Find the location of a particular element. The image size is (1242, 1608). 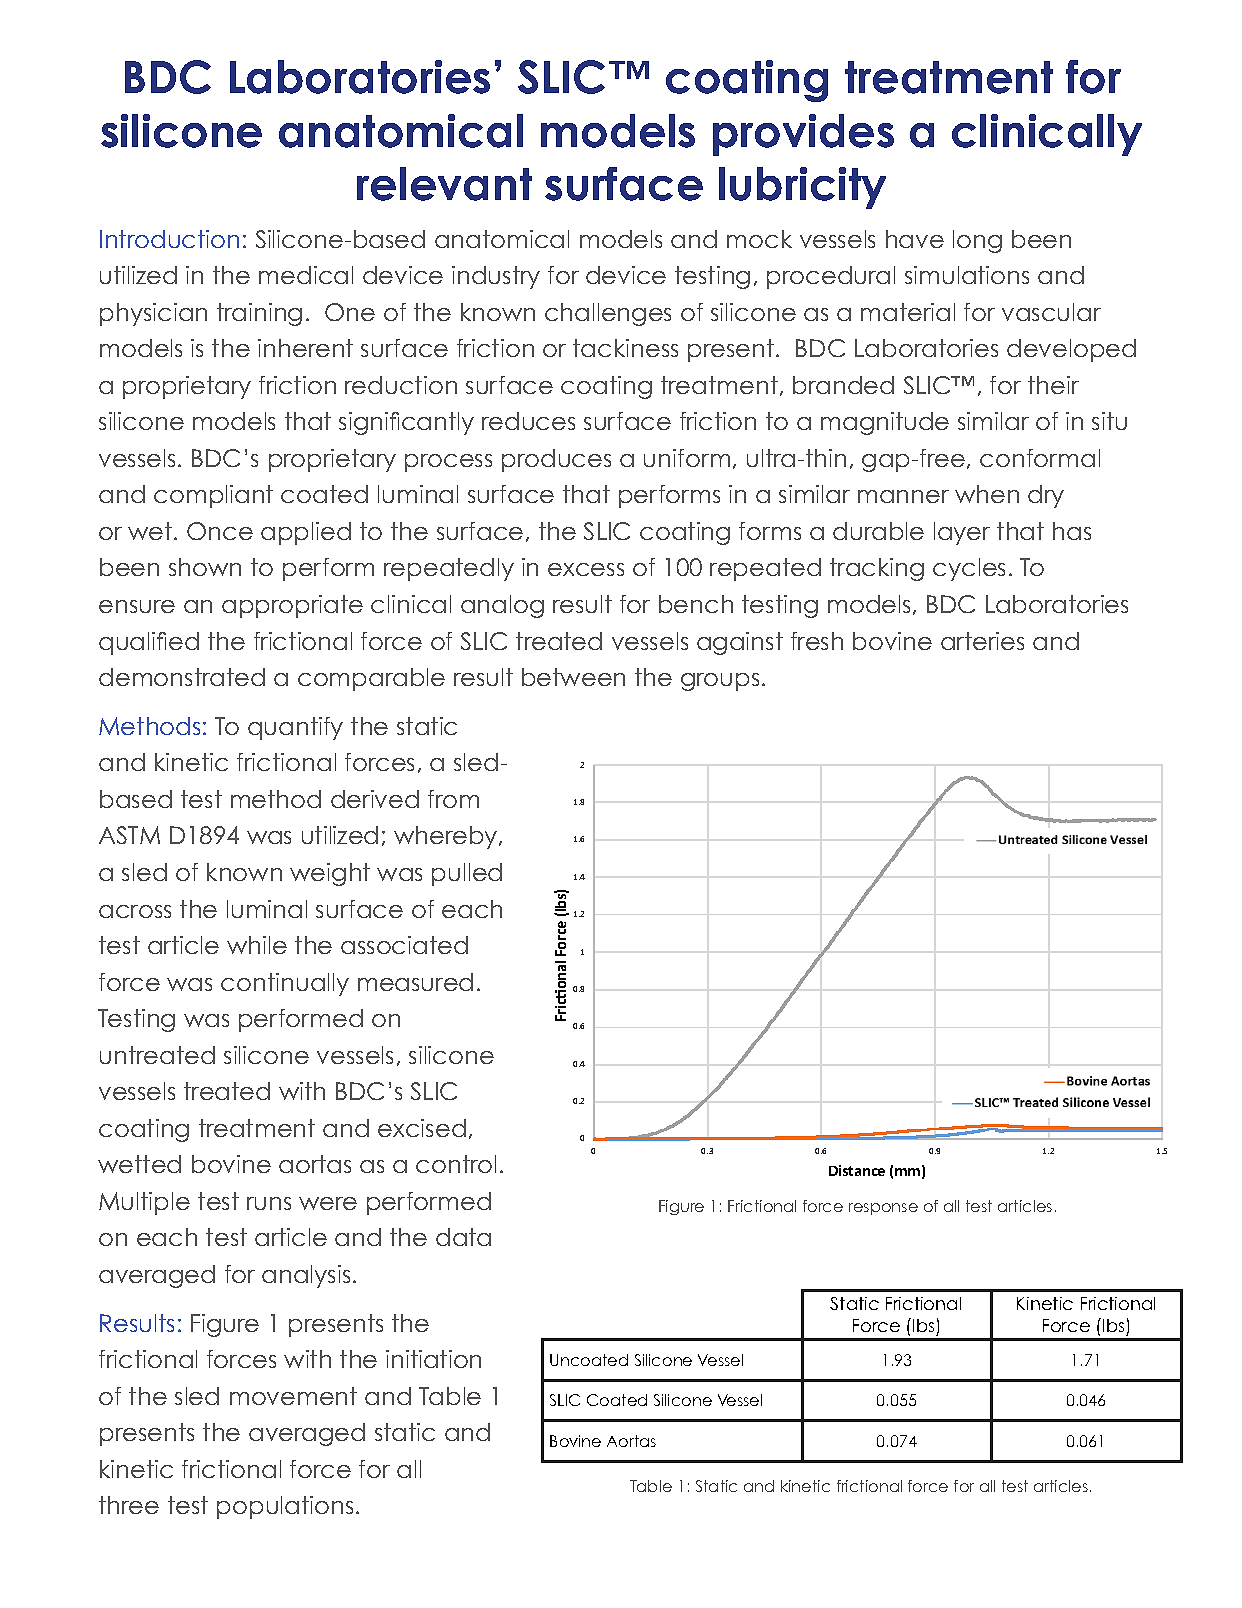

long is located at coordinates (977, 241).
